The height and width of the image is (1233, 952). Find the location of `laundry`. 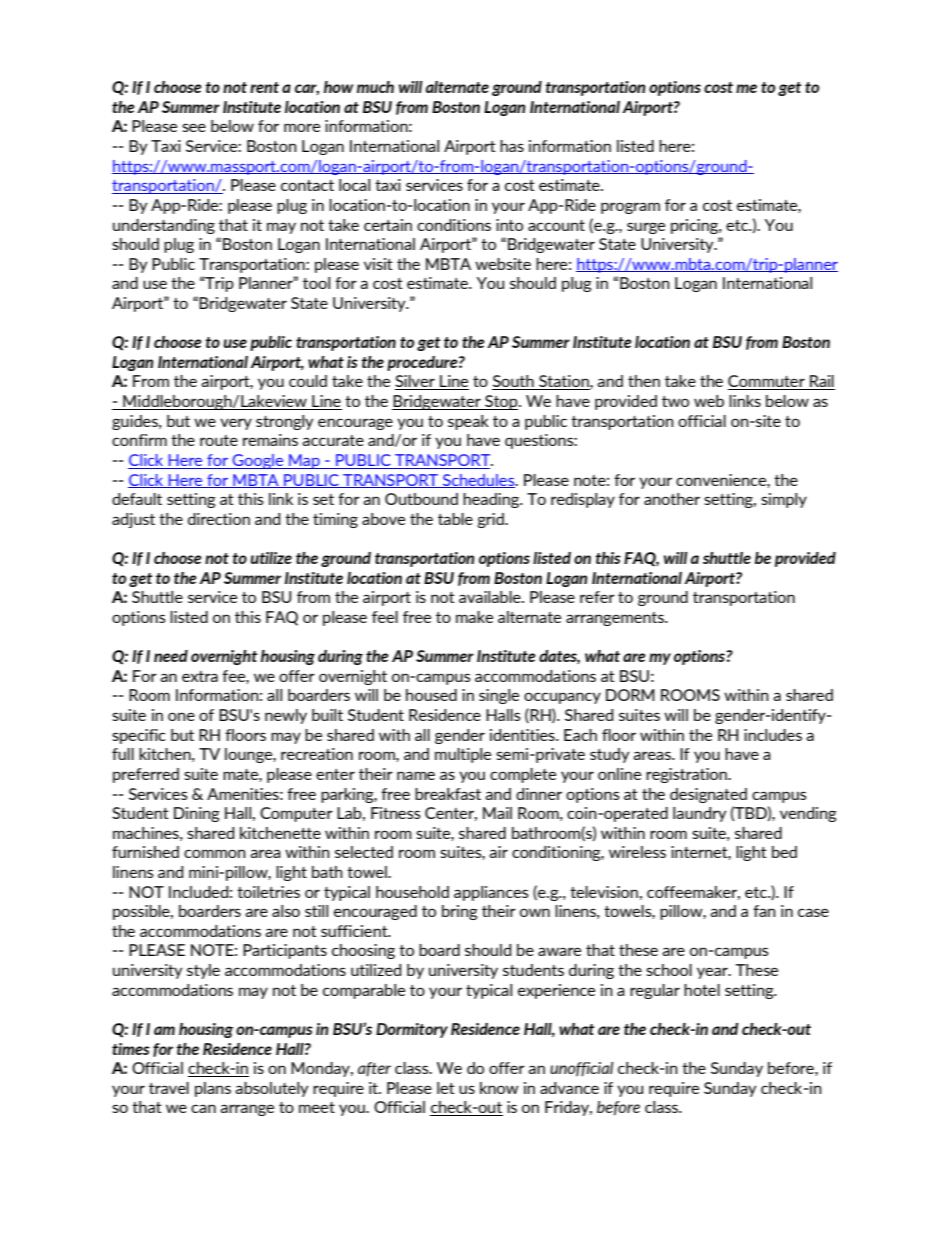

laundry is located at coordinates (699, 814).
